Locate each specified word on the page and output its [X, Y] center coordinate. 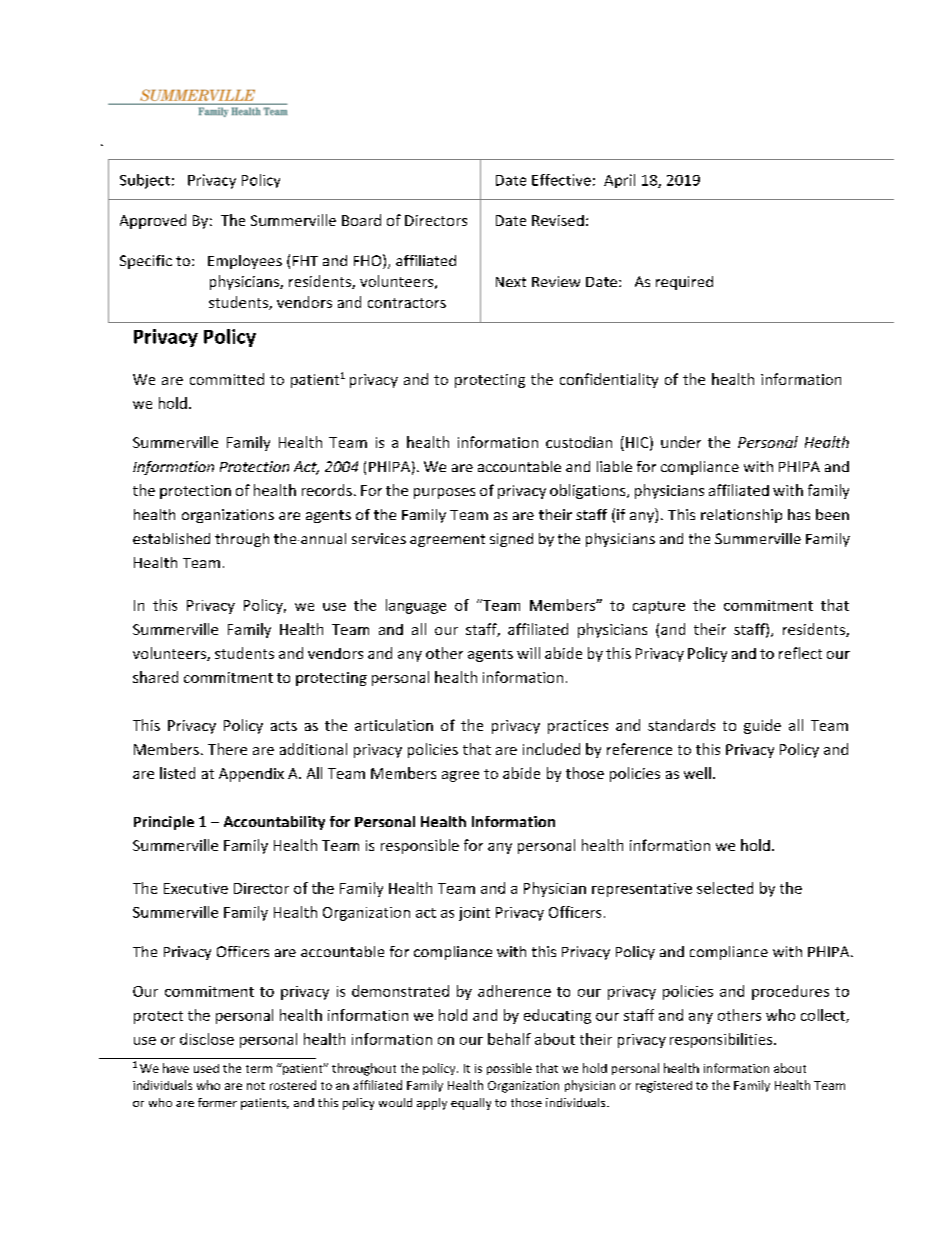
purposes [444, 493]
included [551, 749]
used [206, 1068]
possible [509, 1069]
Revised [558, 220]
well [697, 773]
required [684, 283]
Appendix [251, 775]
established [171, 538]
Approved [153, 221]
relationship [741, 516]
